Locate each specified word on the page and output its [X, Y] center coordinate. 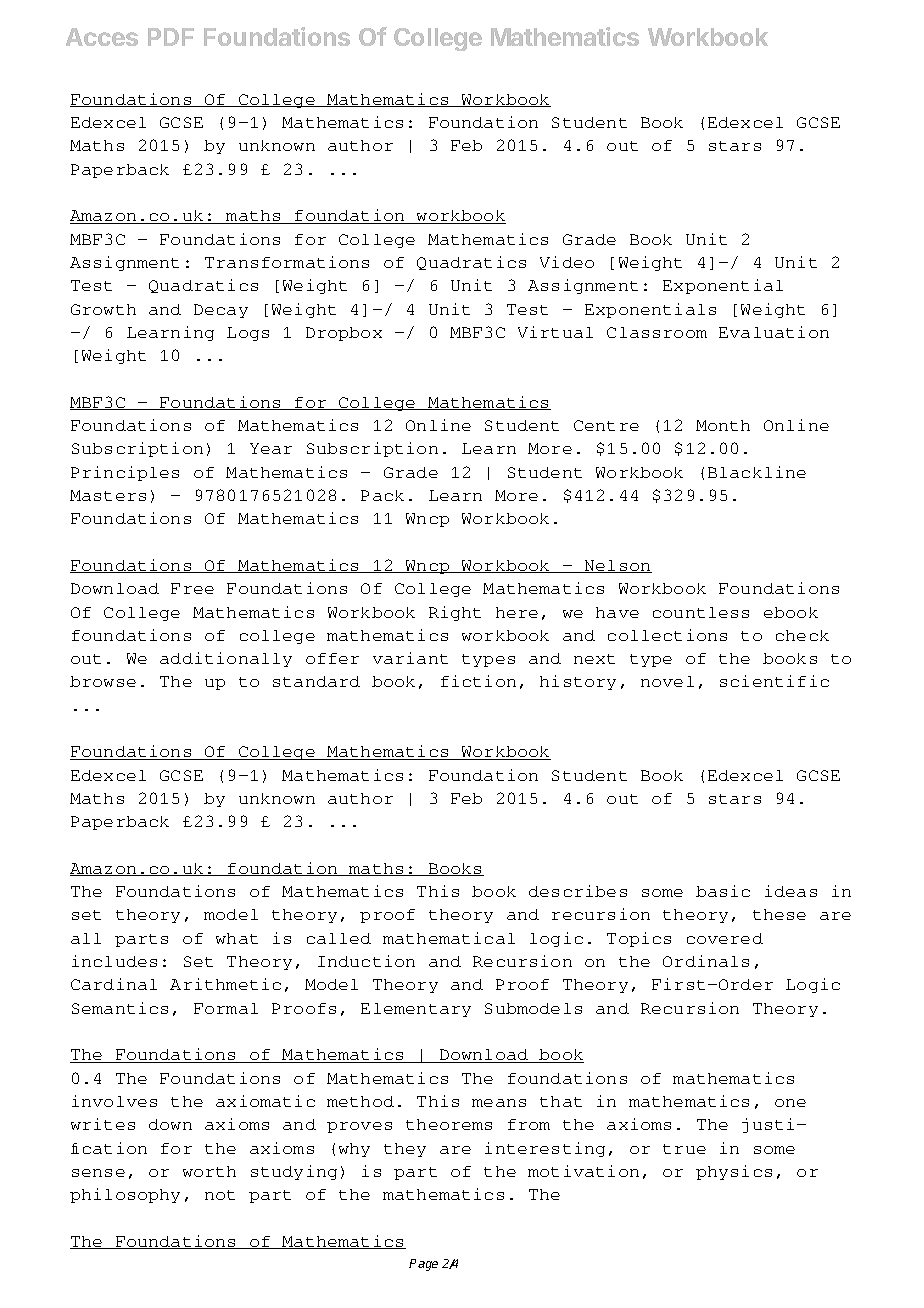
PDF [171, 37]
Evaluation [774, 332]
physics [734, 1172]
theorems [449, 1124]
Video [567, 262]
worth [209, 1171]
